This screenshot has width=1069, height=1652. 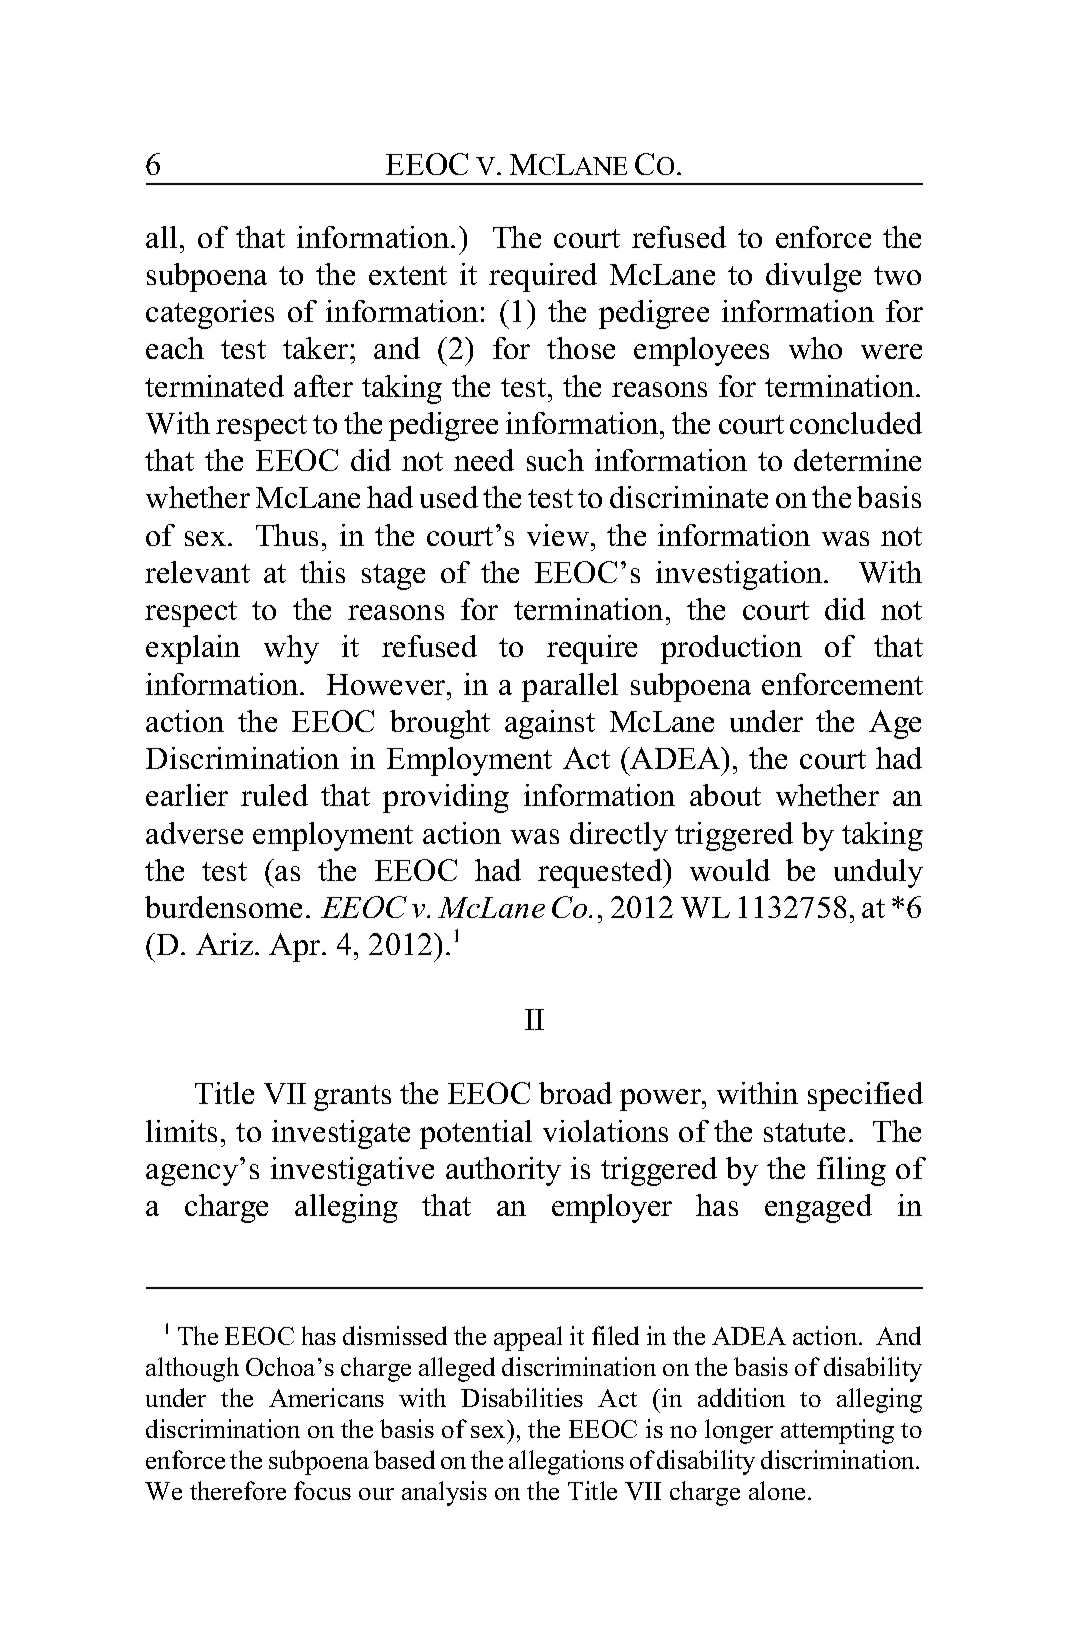 What do you see at coordinates (341, 1134) in the screenshot?
I see `investigate` at bounding box center [341, 1134].
